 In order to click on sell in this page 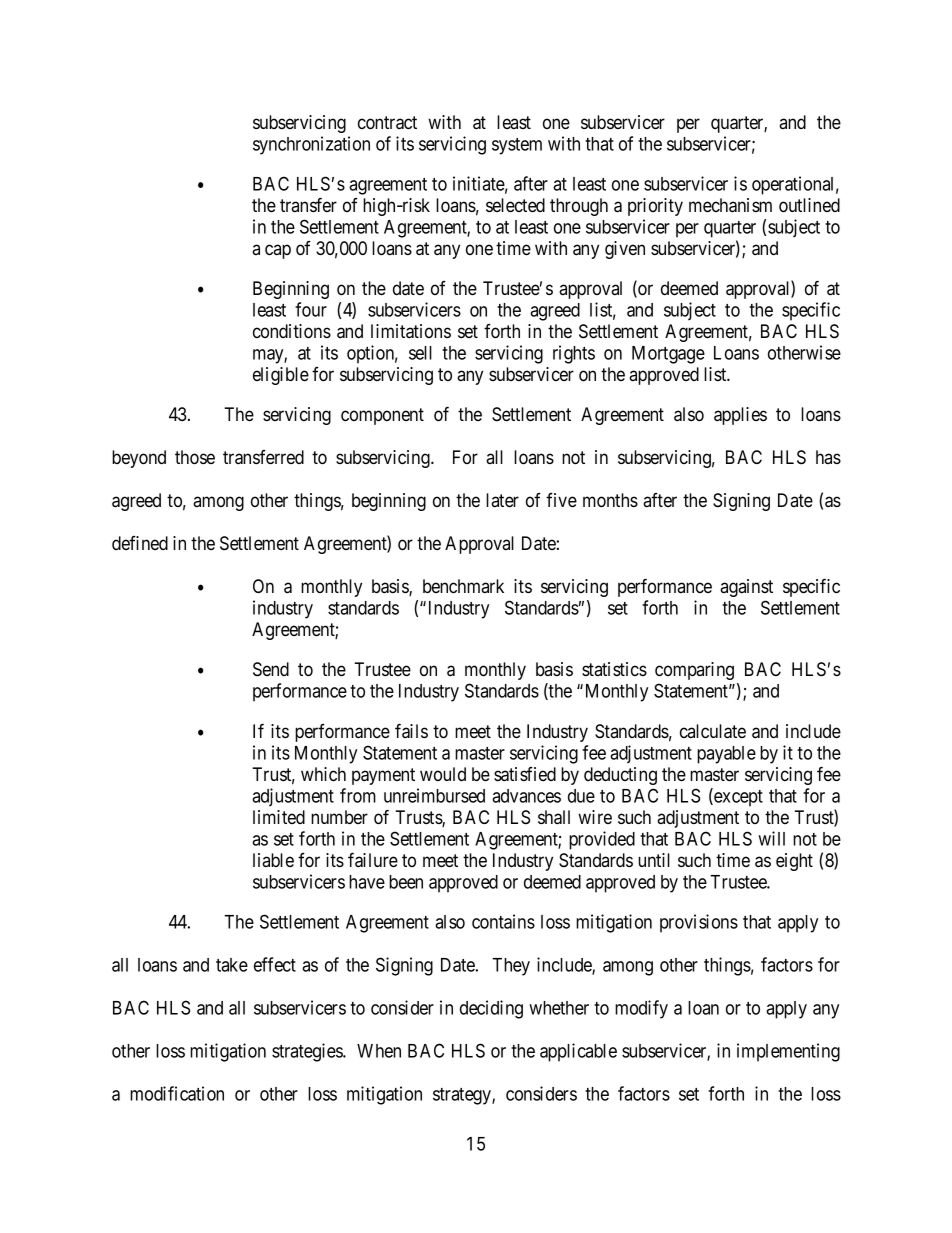, I will do `click(420, 353)`.
